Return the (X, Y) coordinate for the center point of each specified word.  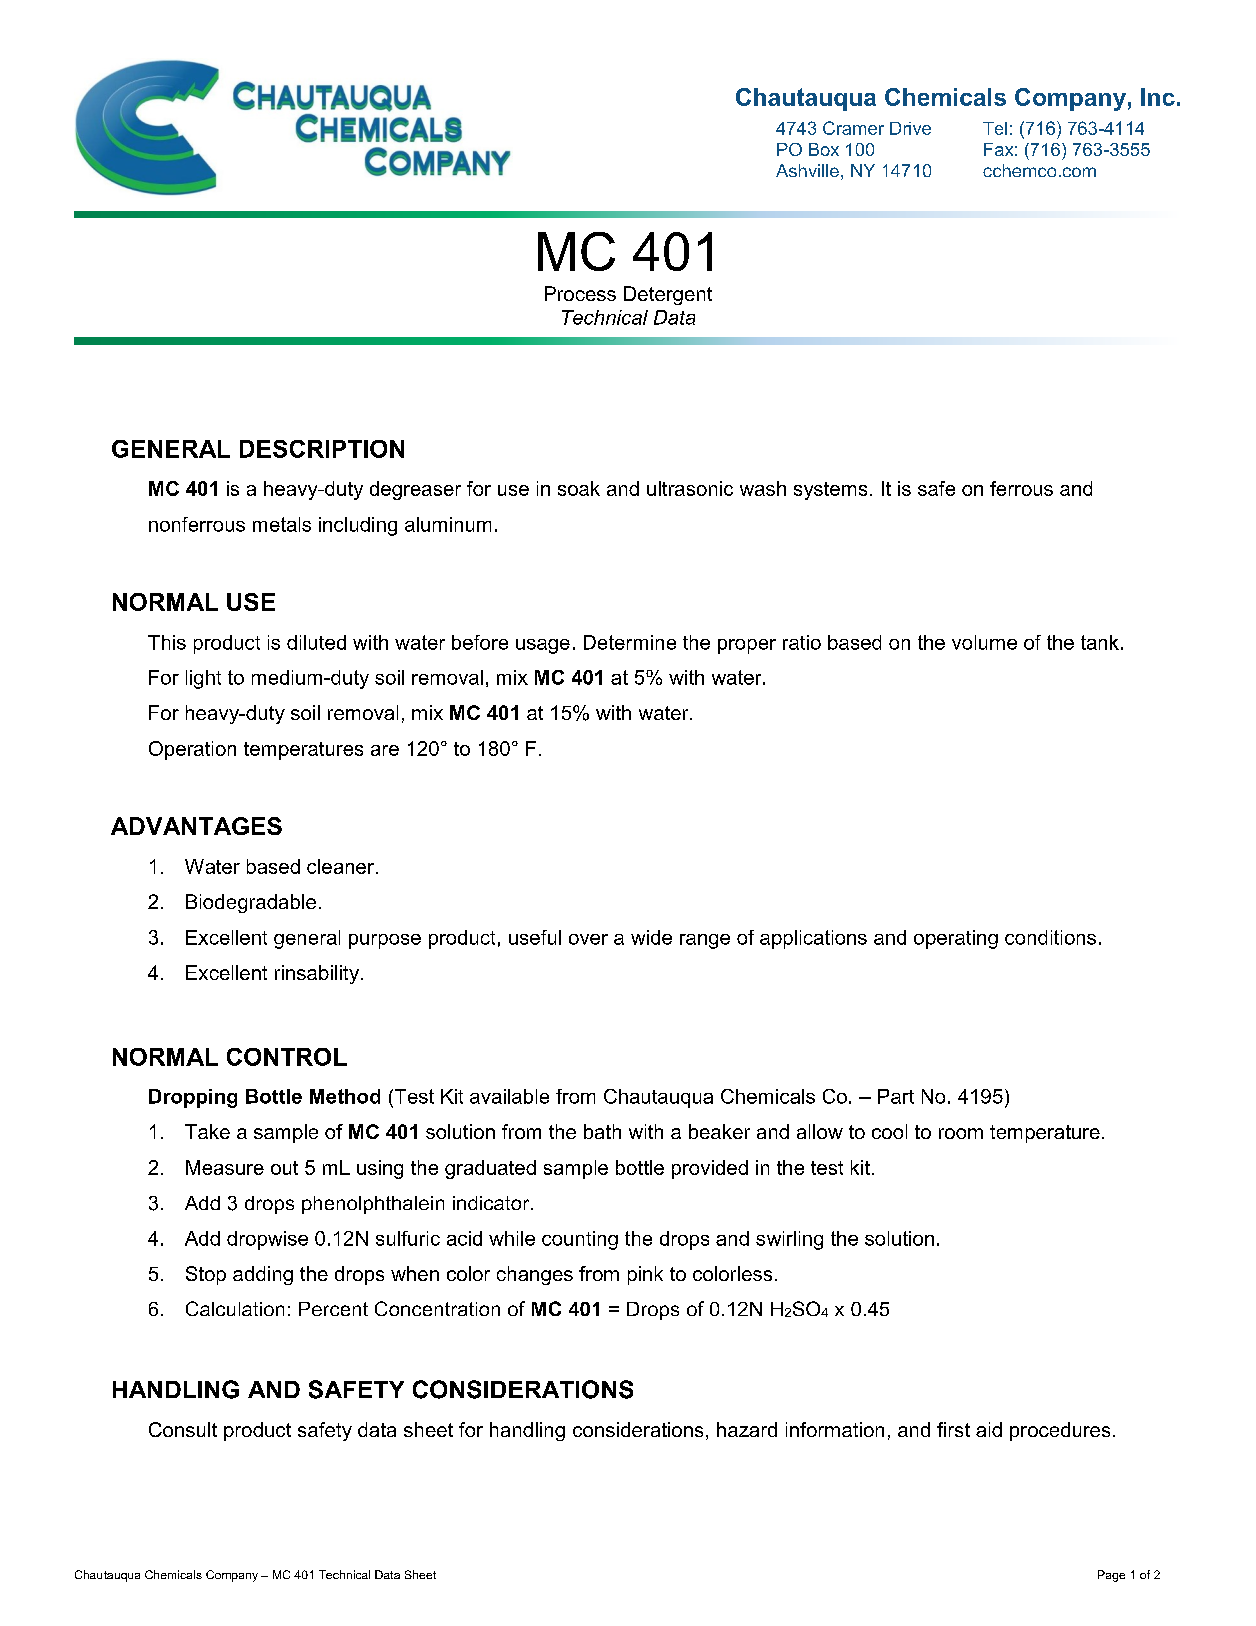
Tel (995, 128)
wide (651, 937)
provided (710, 1169)
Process (580, 293)
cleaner (340, 866)
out (284, 1168)
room (961, 1133)
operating (956, 939)
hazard (747, 1429)
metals (282, 524)
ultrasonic (690, 488)
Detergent (668, 295)
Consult (183, 1429)
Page (1111, 1576)
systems (830, 491)
